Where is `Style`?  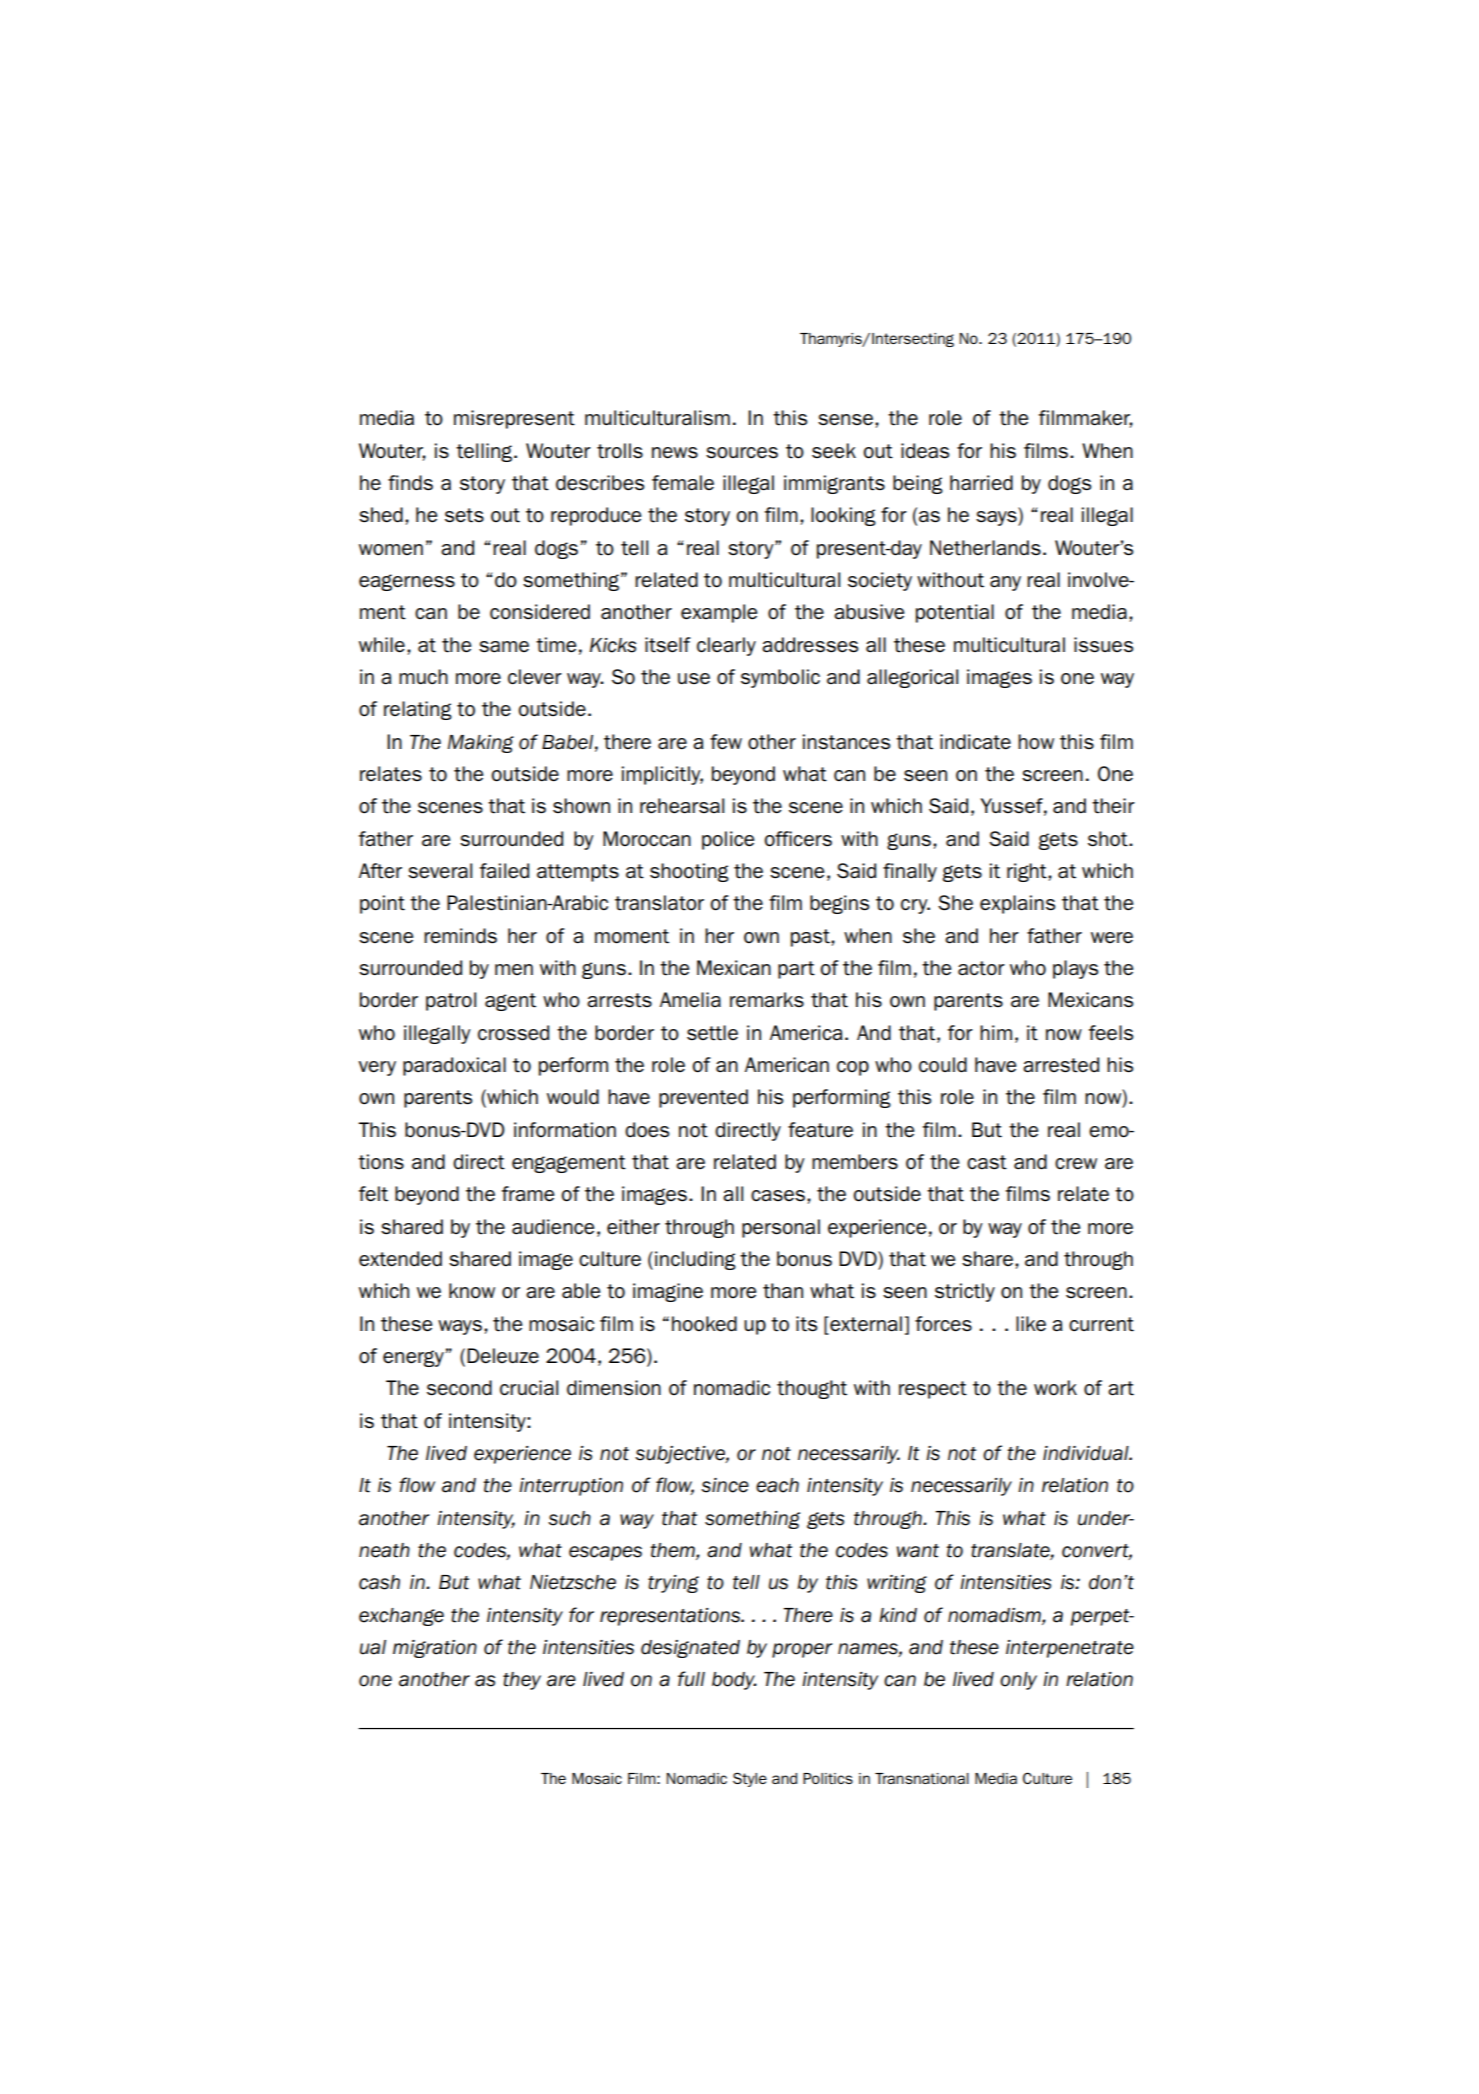
Style is located at coordinates (750, 1779).
